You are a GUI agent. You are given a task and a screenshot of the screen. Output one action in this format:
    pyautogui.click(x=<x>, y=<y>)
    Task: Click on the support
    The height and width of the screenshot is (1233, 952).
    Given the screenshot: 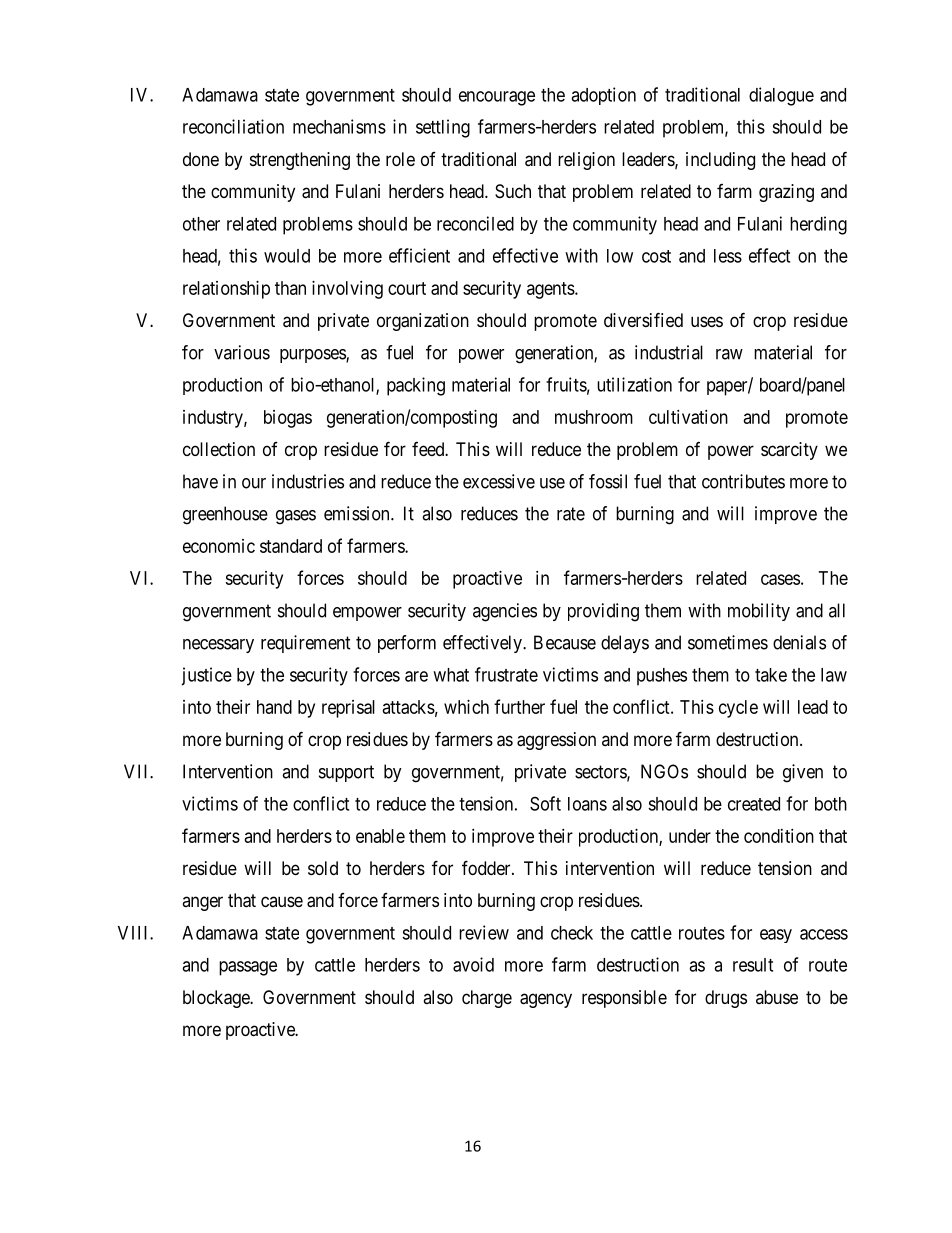 What is the action you would take?
    pyautogui.click(x=346, y=773)
